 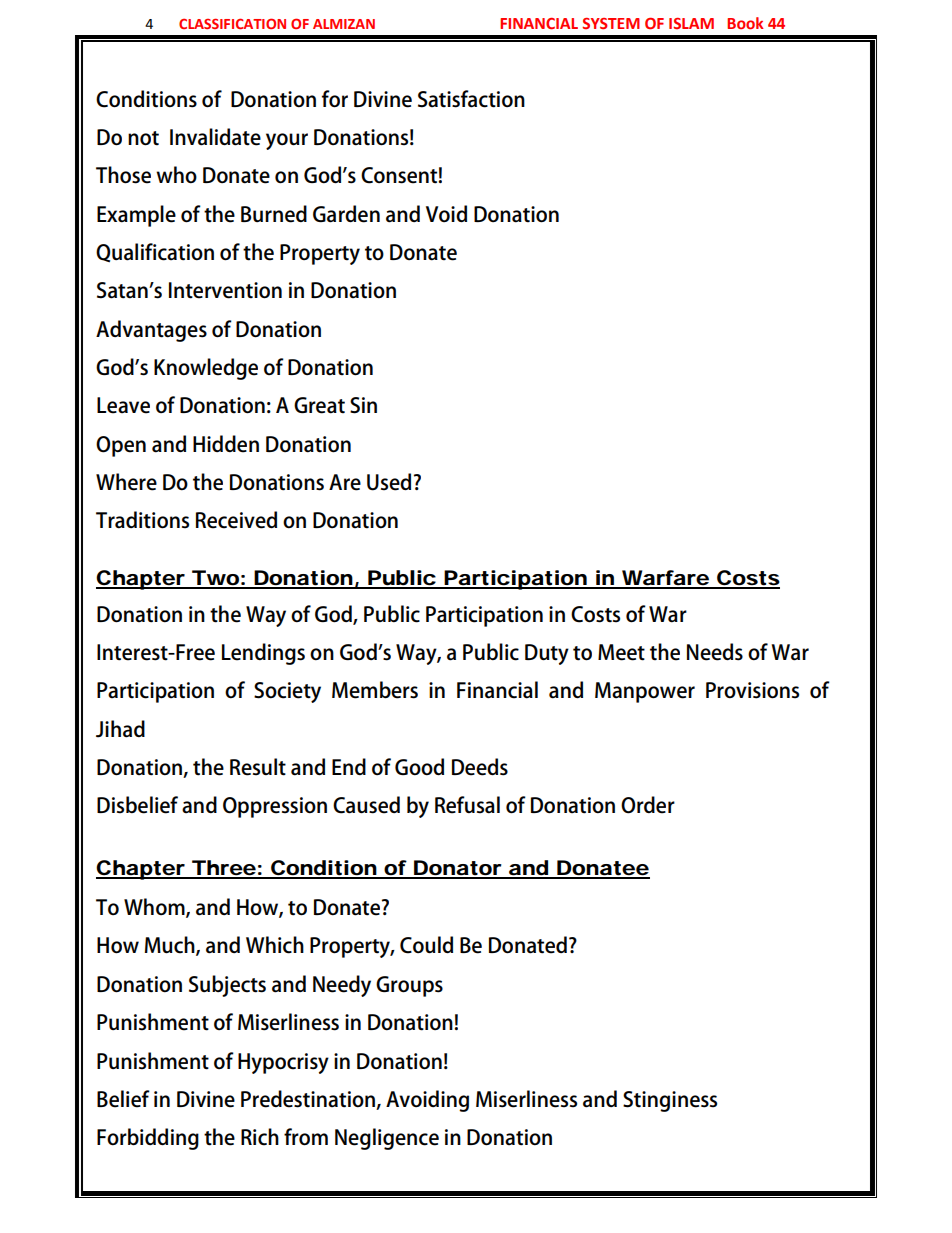 I want to click on CLASSIFICATION, so click(x=232, y=23).
